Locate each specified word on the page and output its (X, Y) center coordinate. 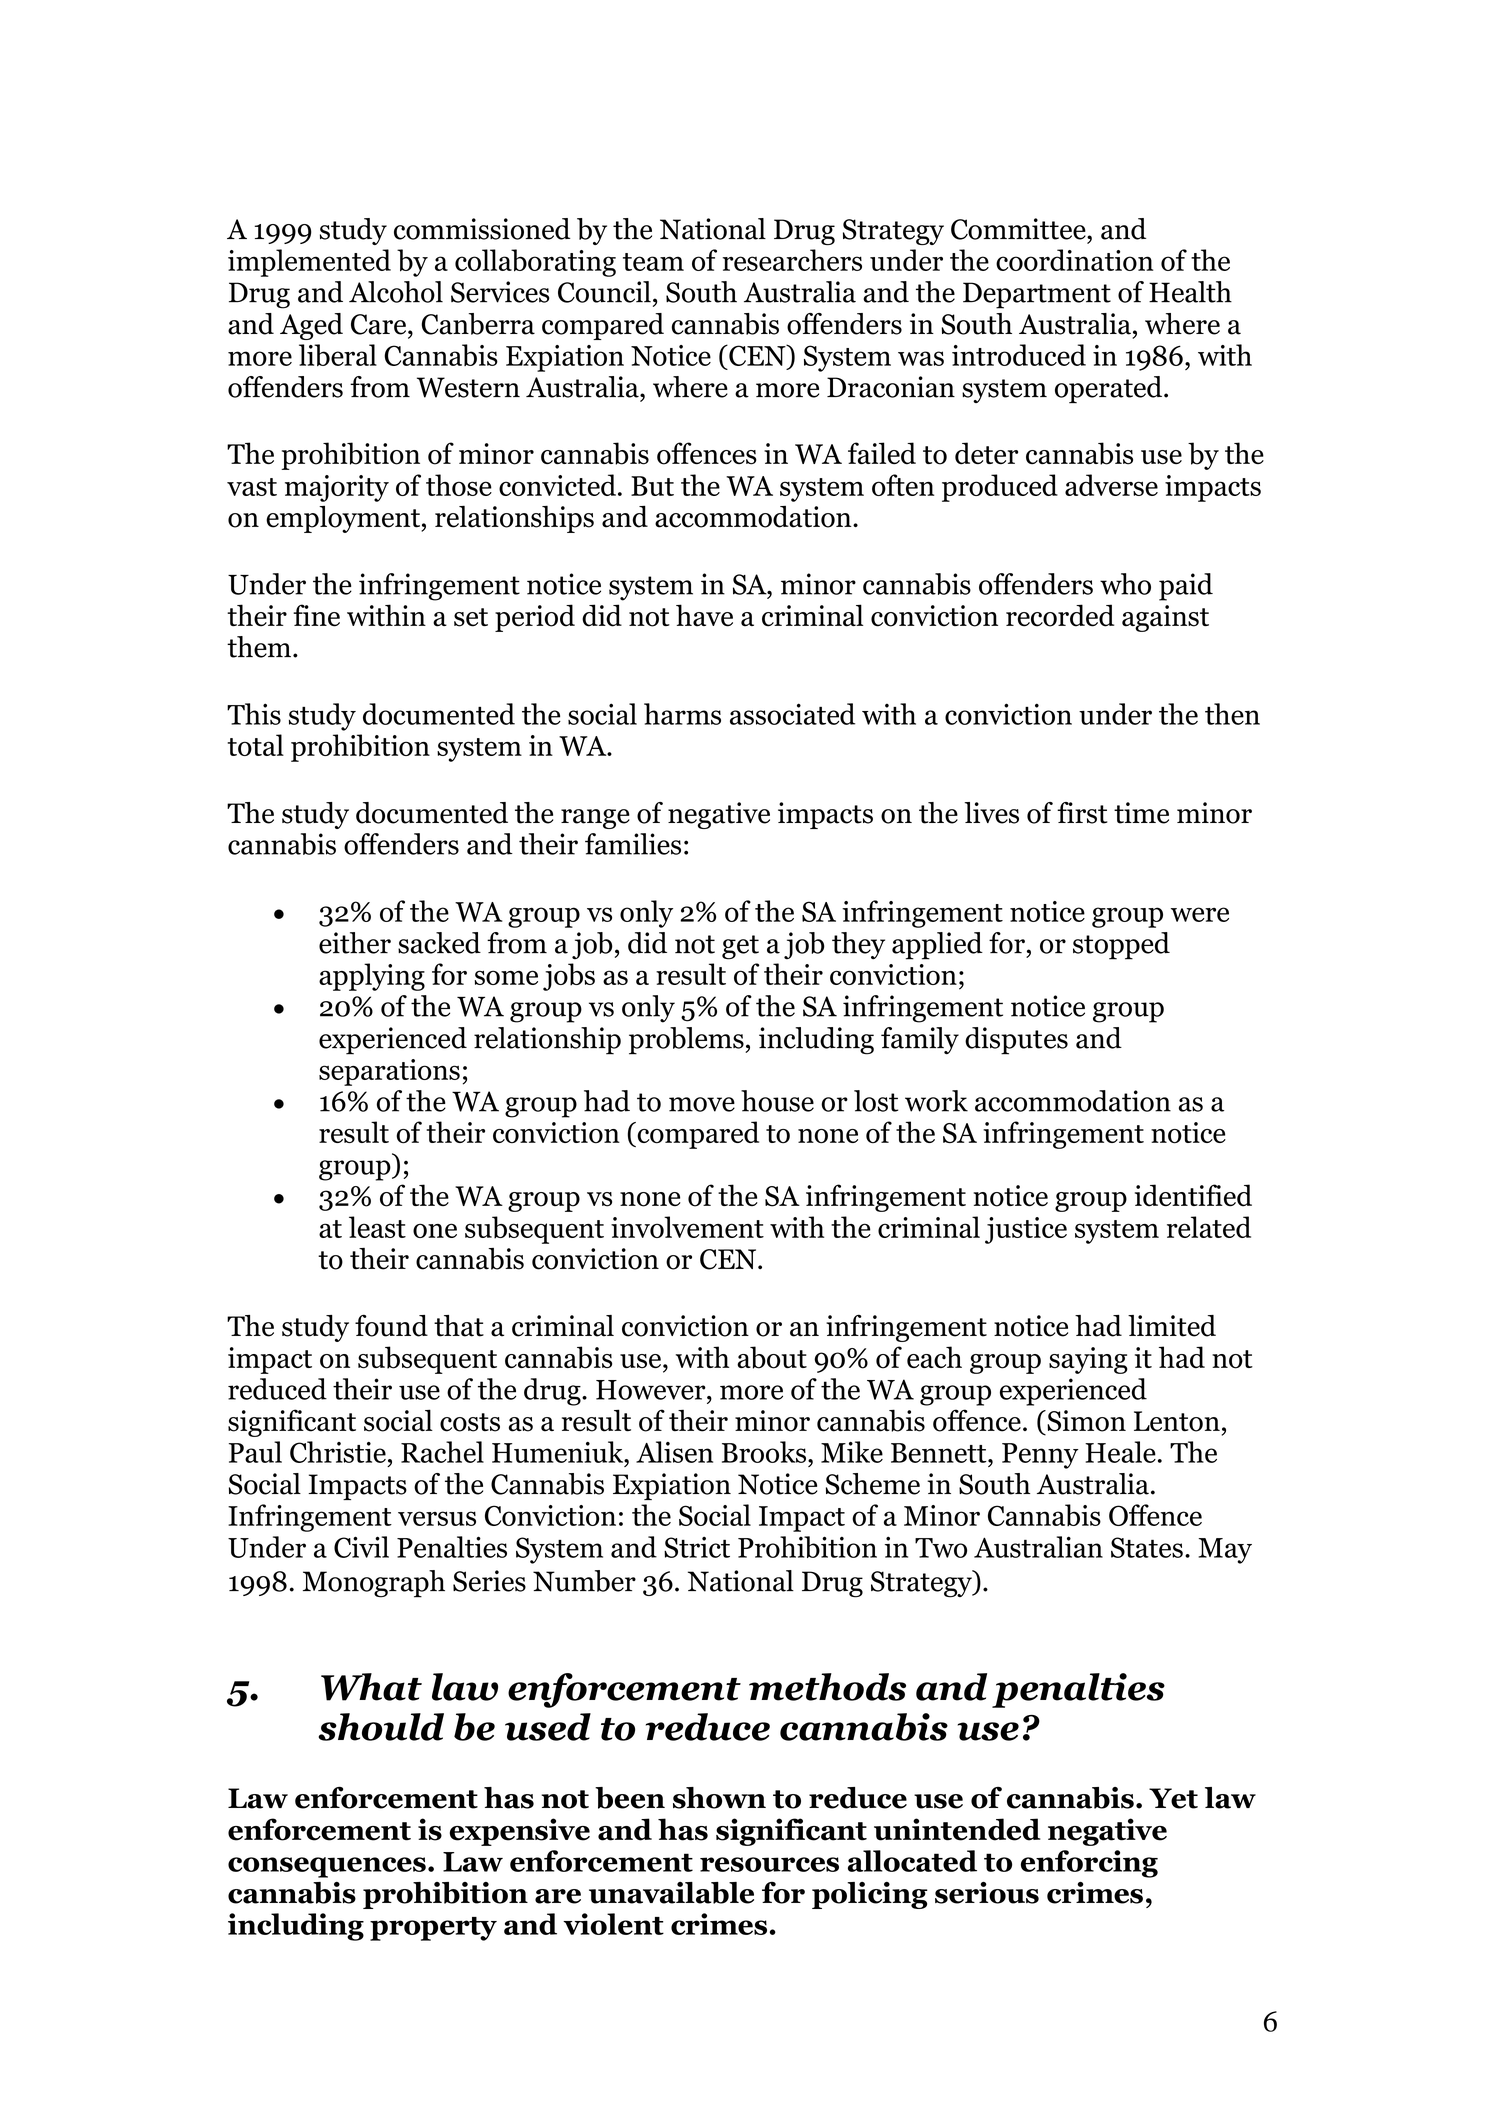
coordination (1074, 260)
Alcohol (396, 292)
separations (389, 1072)
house (777, 1101)
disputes (1016, 1041)
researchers (792, 260)
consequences (327, 1867)
